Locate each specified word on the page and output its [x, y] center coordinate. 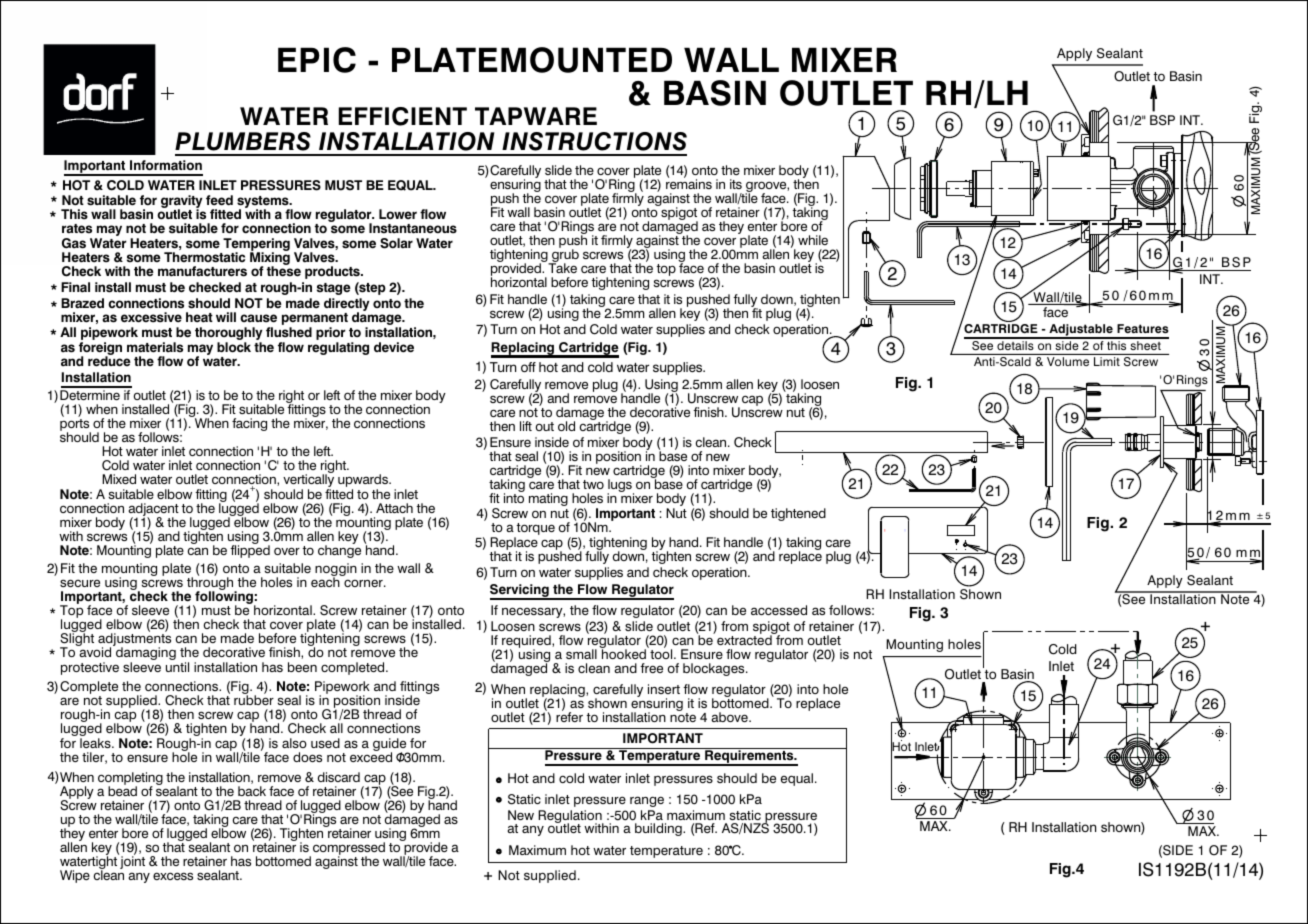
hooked [623, 653]
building [659, 829]
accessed [779, 610]
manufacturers [202, 271]
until [177, 667]
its [736, 184]
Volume [1068, 361]
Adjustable [1081, 331]
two [593, 484]
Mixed [119, 479]
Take [562, 268]
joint [131, 861]
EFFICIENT [403, 116]
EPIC [317, 60]
